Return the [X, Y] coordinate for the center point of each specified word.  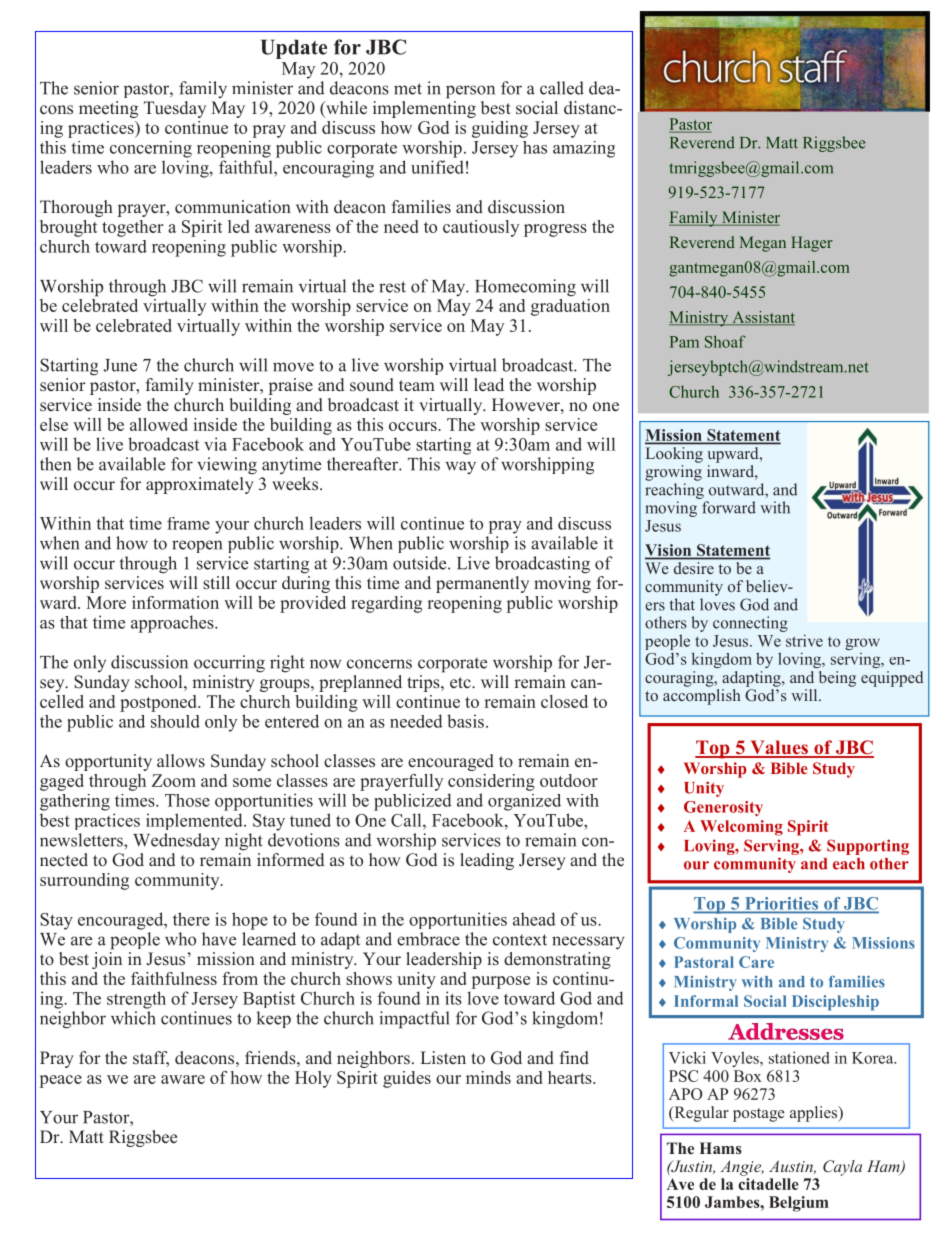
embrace [428, 939]
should [175, 721]
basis [465, 721]
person [470, 92]
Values [779, 748]
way [461, 467]
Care [756, 962]
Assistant [762, 318]
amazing [584, 149]
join [107, 959]
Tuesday [175, 109]
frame [188, 523]
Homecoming [525, 288]
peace [61, 1081]
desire [694, 568]
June [120, 365]
